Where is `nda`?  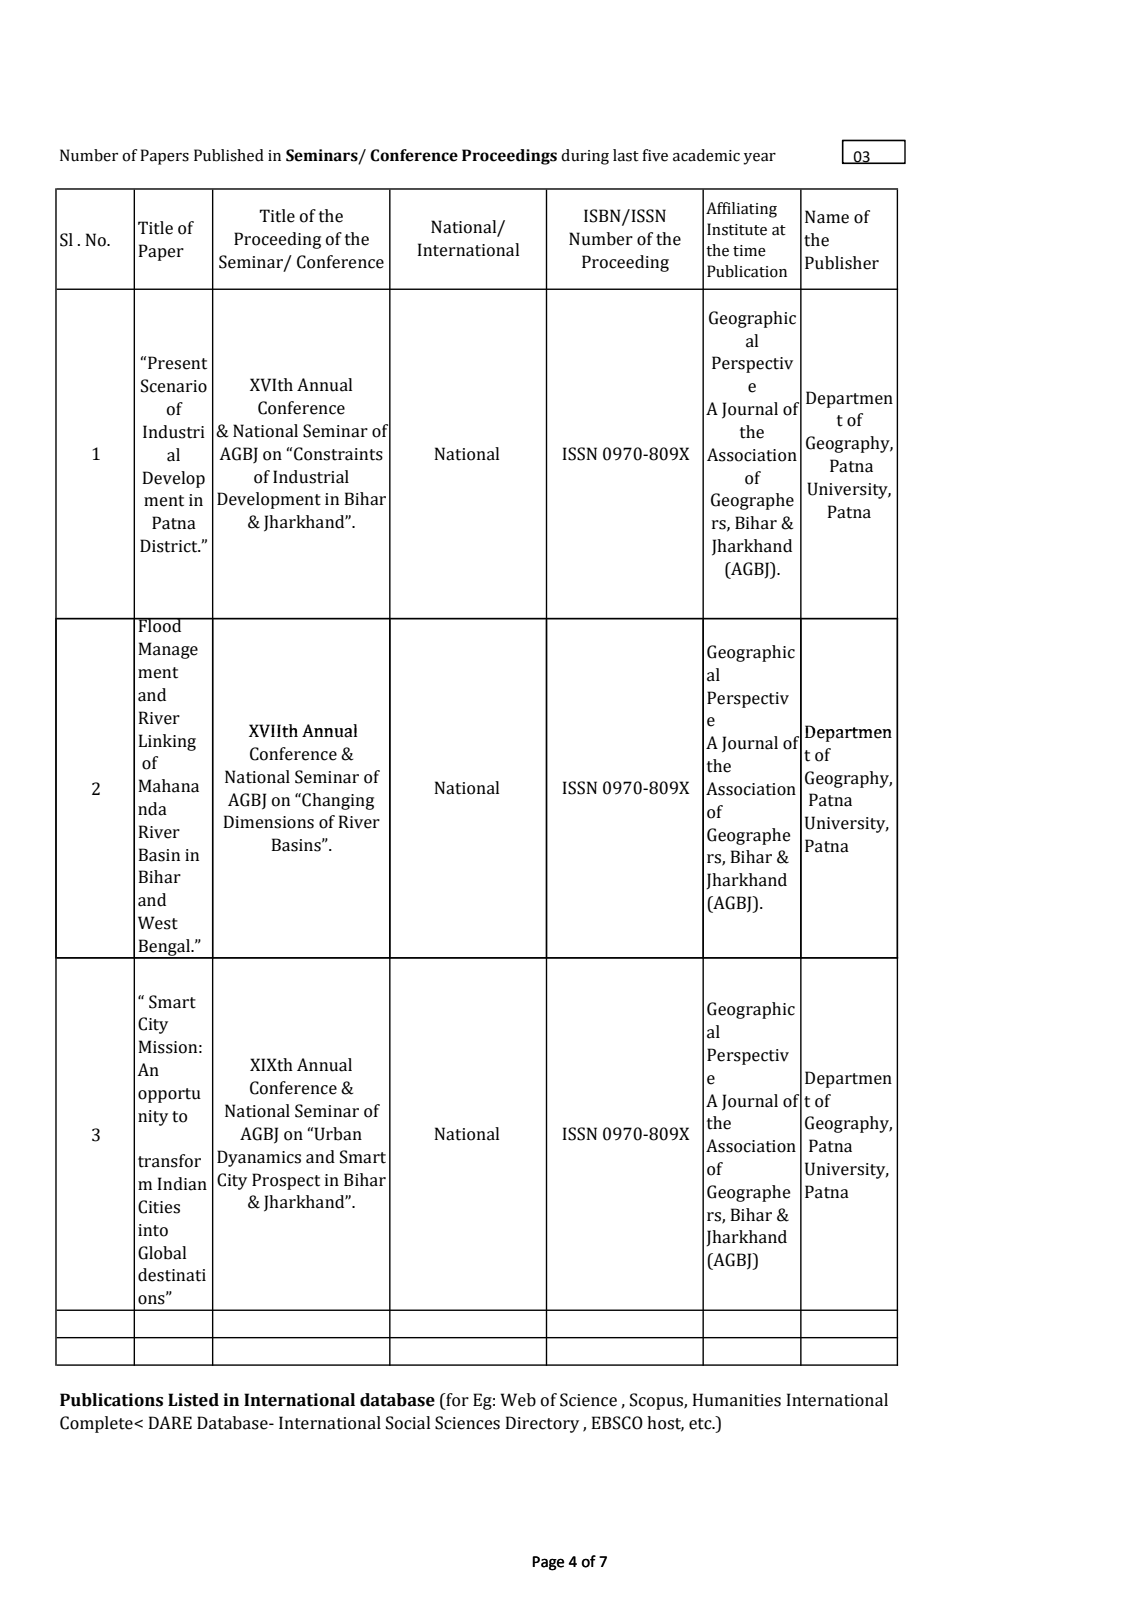
nda is located at coordinates (152, 809).
